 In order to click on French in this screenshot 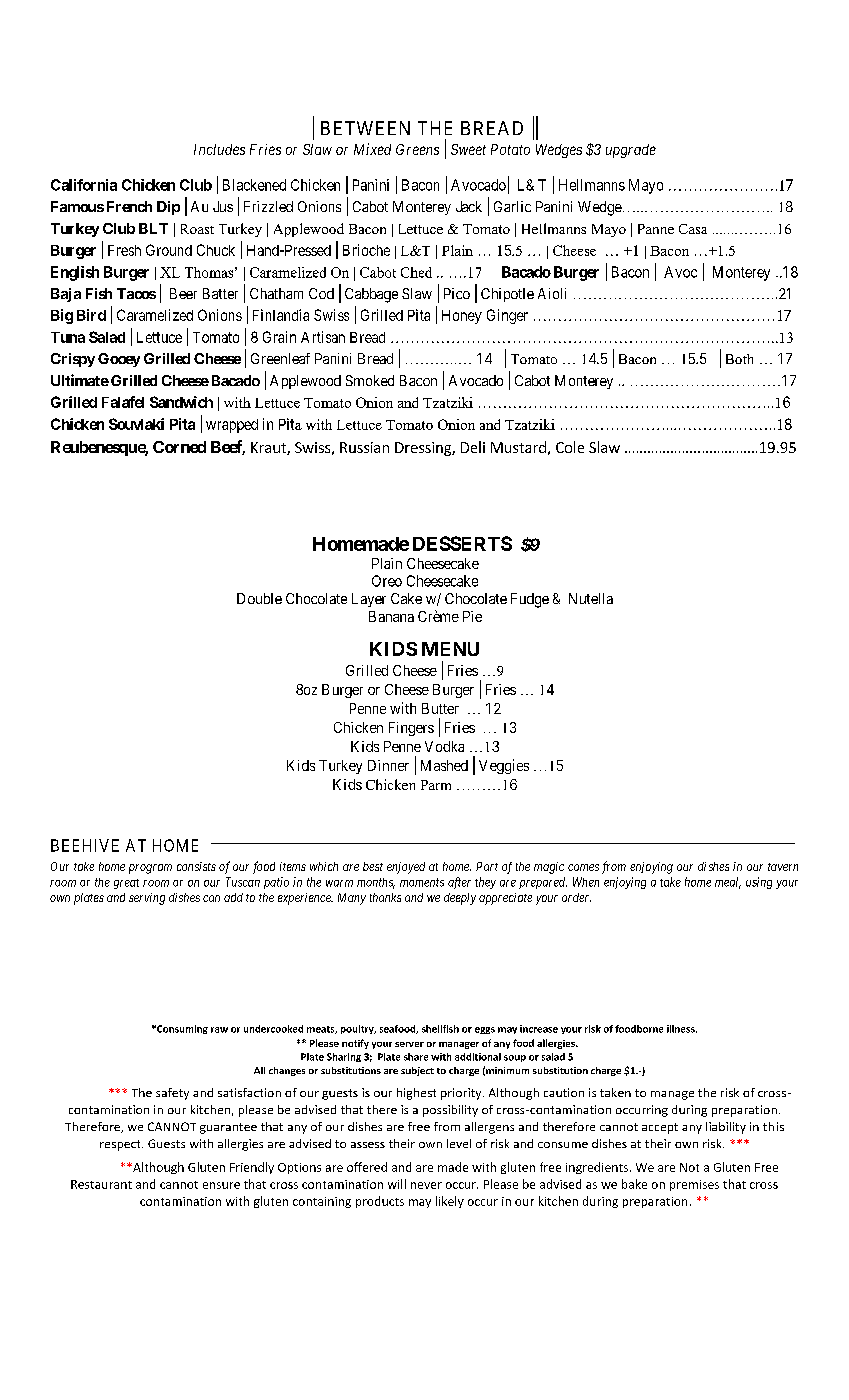, I will do `click(129, 206)`.
